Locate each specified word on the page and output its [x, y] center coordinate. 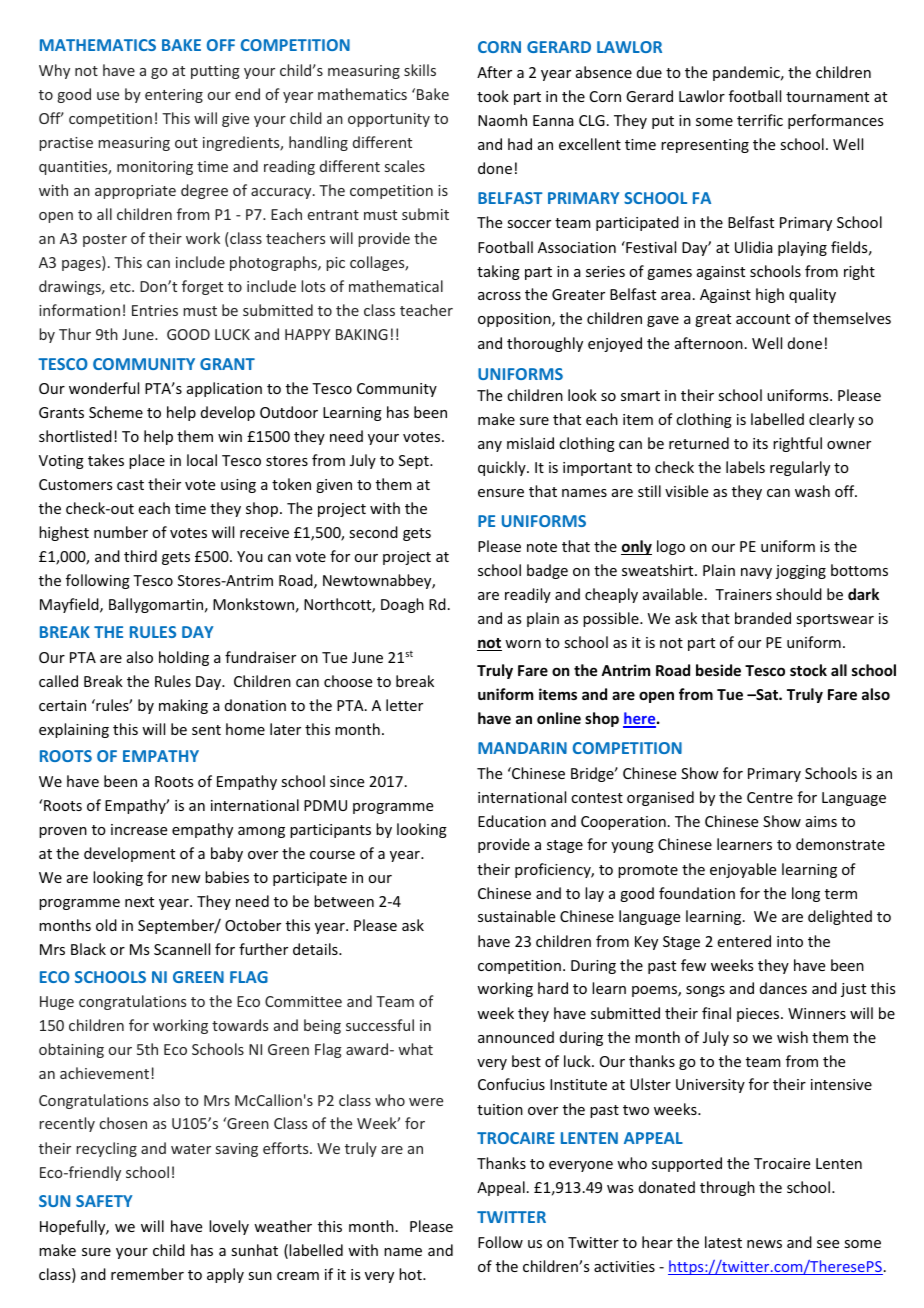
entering [174, 96]
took [493, 96]
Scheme [116, 412]
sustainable [516, 916]
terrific [760, 120]
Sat [767, 694]
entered [744, 941]
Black [88, 949]
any [490, 446]
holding [184, 658]
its [760, 443]
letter [404, 705]
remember [147, 1274]
